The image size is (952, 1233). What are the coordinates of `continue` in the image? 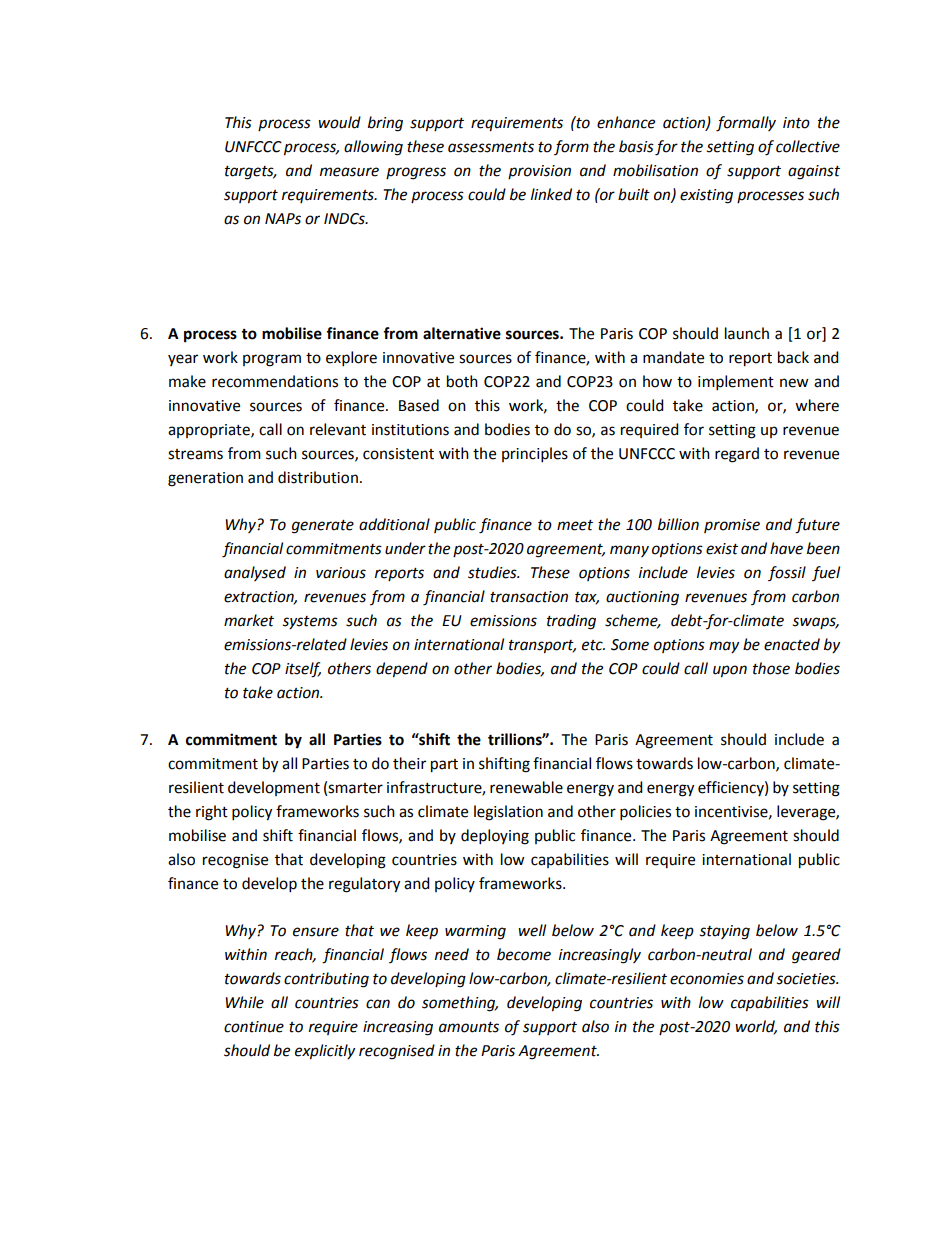 It's located at (254, 1027).
